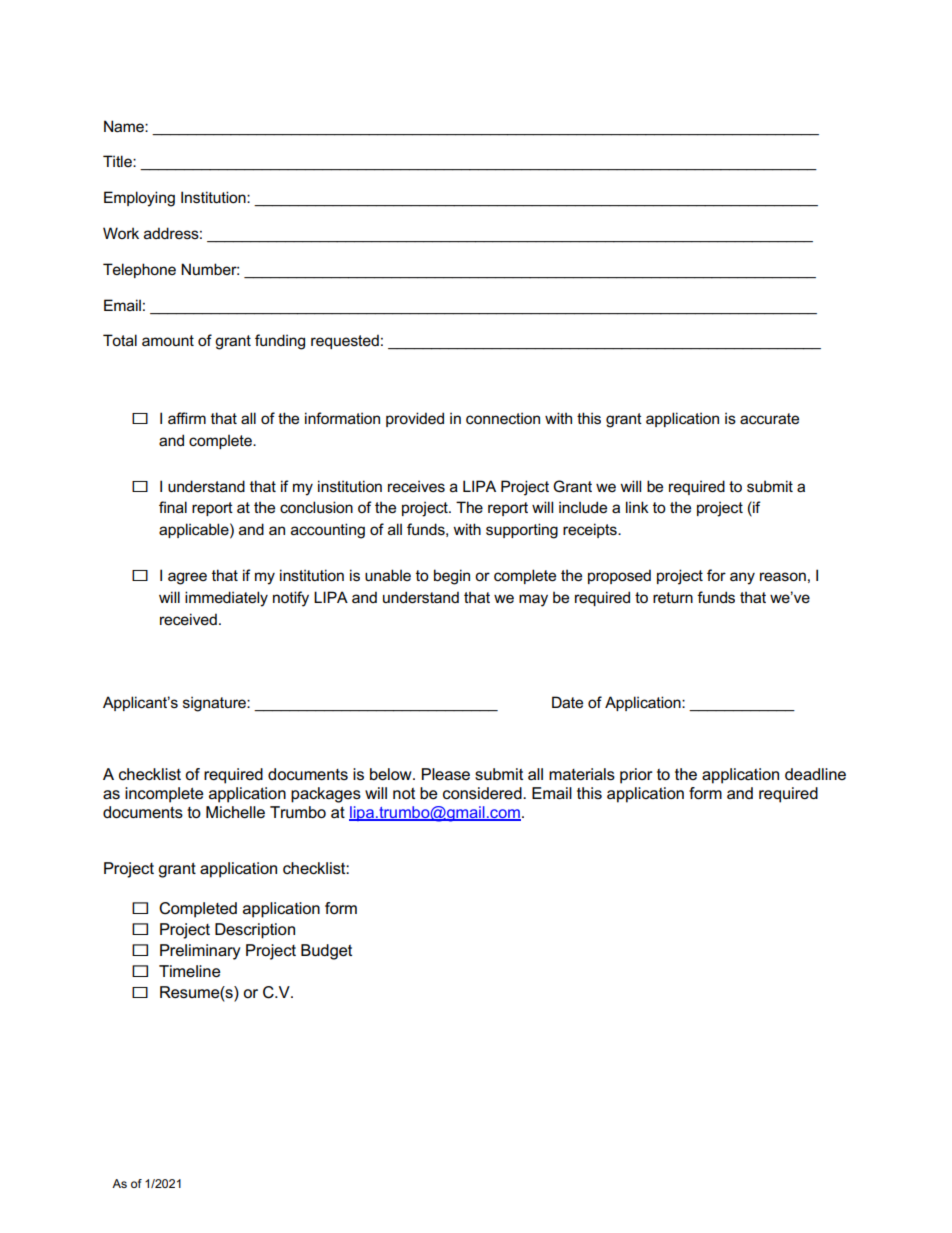 The image size is (952, 1233). What do you see at coordinates (452, 577) in the page?
I see `begin` at bounding box center [452, 577].
